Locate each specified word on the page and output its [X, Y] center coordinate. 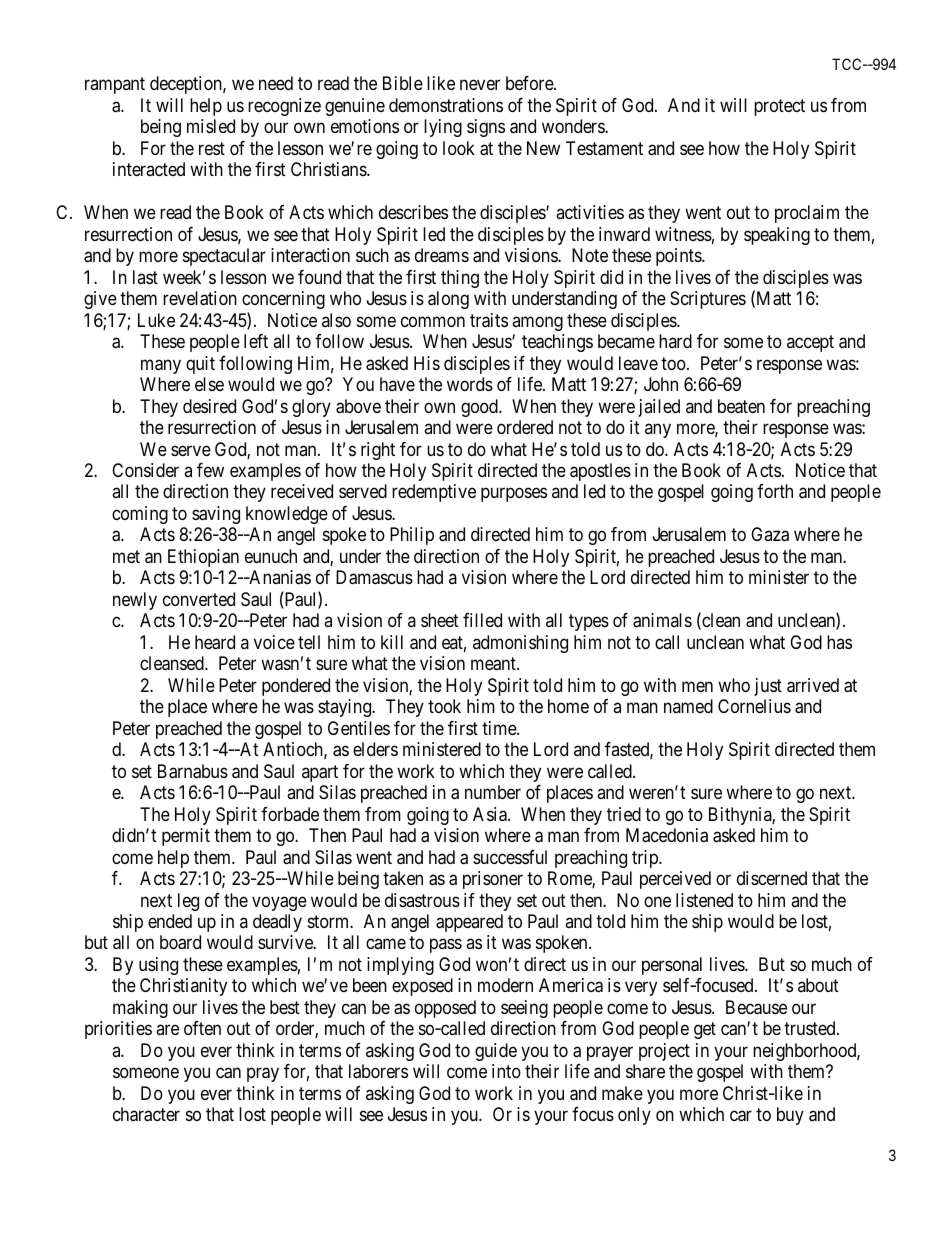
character [146, 1114]
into [506, 1071]
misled [211, 126]
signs [486, 128]
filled [482, 620]
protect [779, 107]
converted [199, 599]
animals [662, 620]
